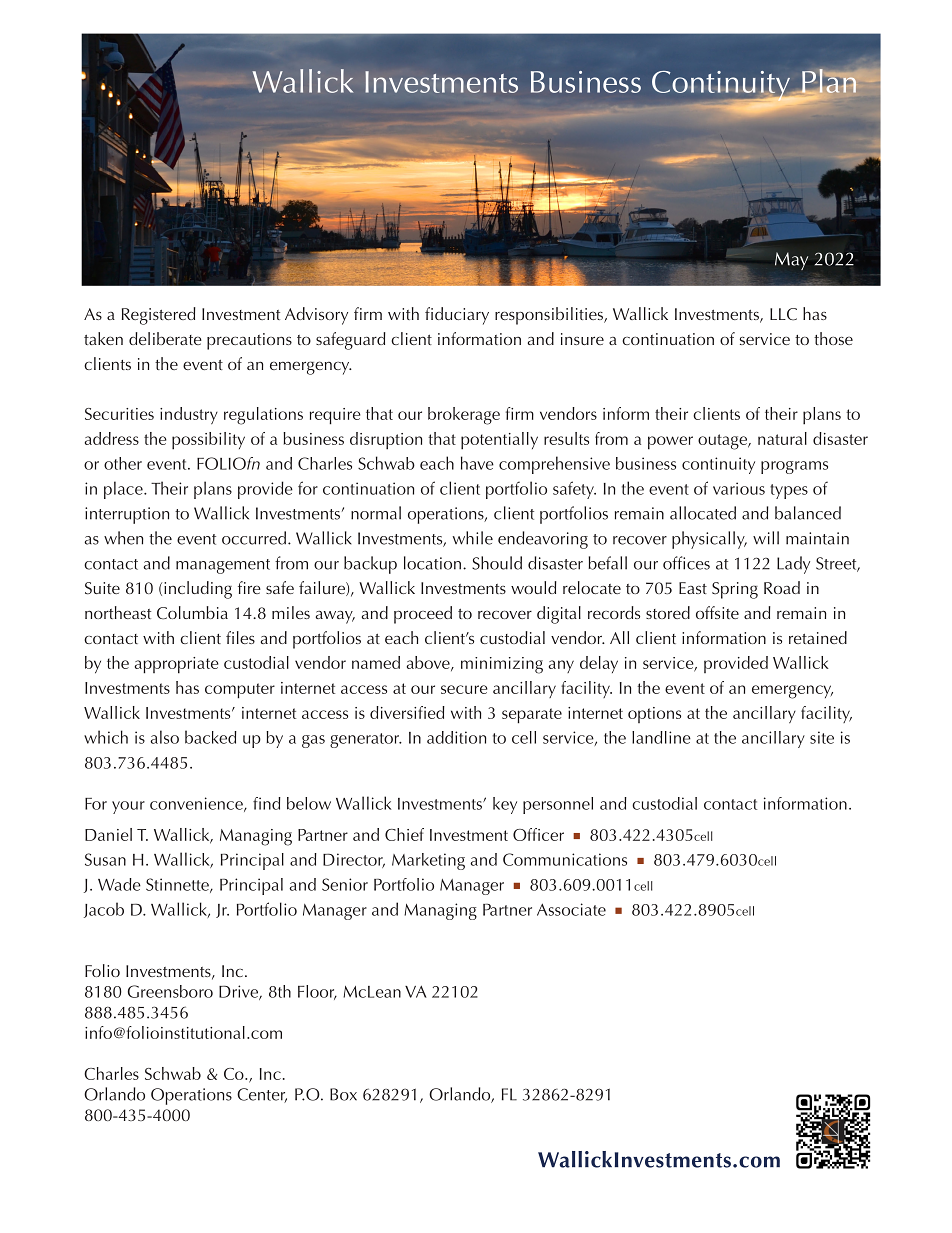 Image resolution: width=952 pixels, height=1233 pixels. Describe the element at coordinates (177, 665) in the screenshot. I see `appropriate` at that location.
